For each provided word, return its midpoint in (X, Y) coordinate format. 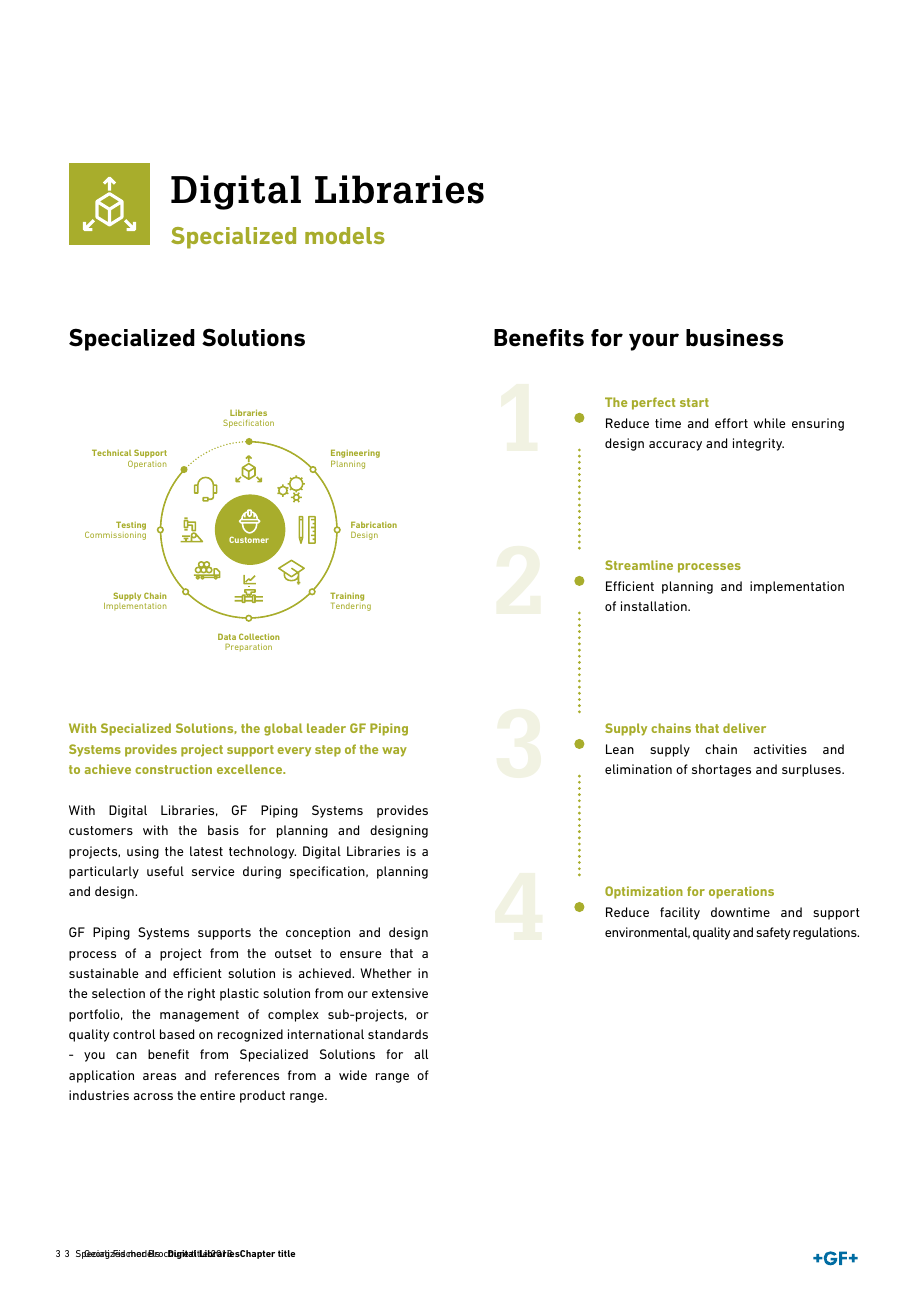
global (283, 729)
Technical (111, 452)
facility (680, 913)
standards (398, 1034)
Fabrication (374, 524)
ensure (360, 954)
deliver (744, 728)
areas (159, 1076)
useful (165, 871)
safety (773, 933)
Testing (131, 525)
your (654, 342)
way (394, 752)
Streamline (639, 565)
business (734, 338)
